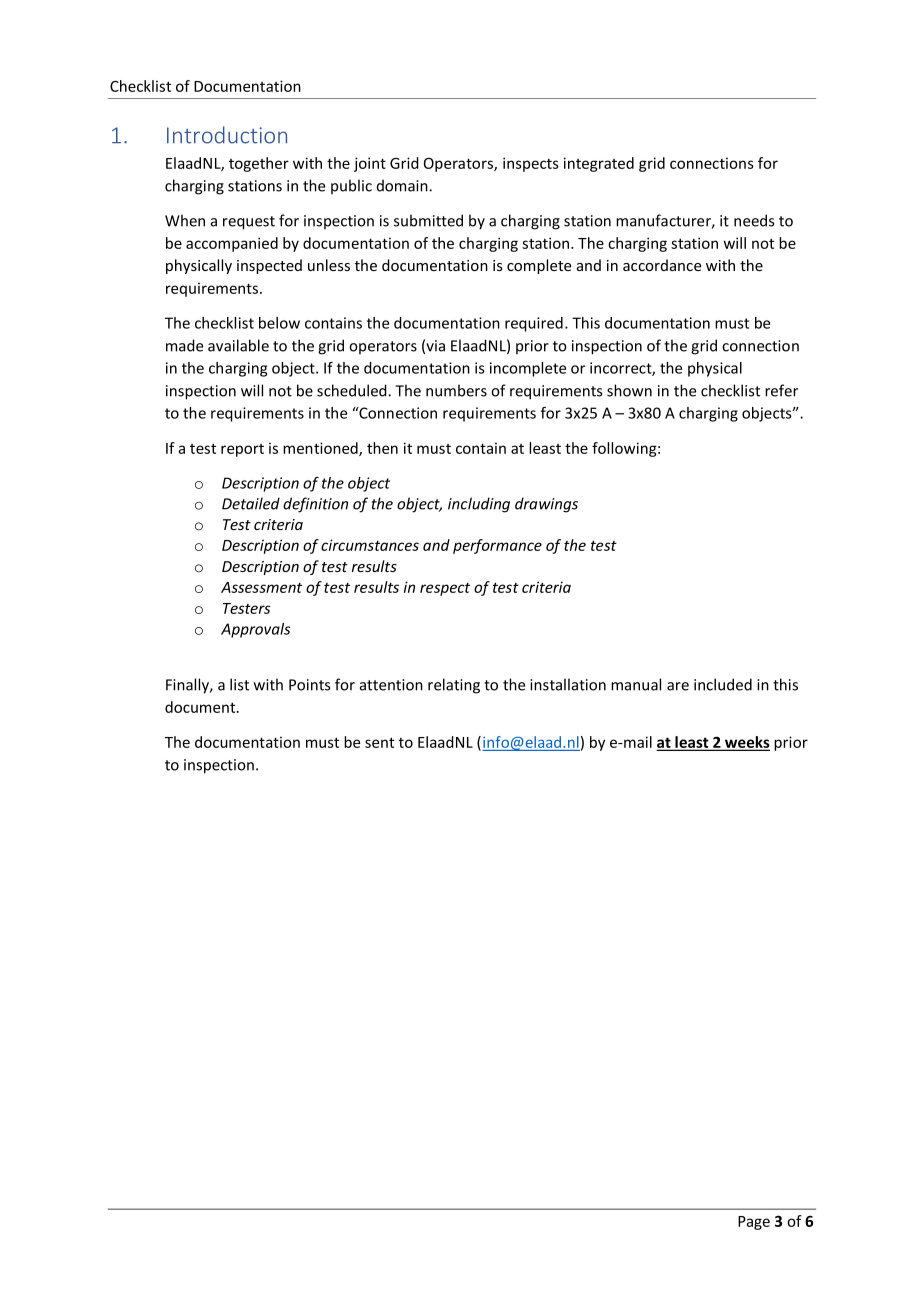 The image size is (924, 1307). I want to click on numbers, so click(456, 390).
